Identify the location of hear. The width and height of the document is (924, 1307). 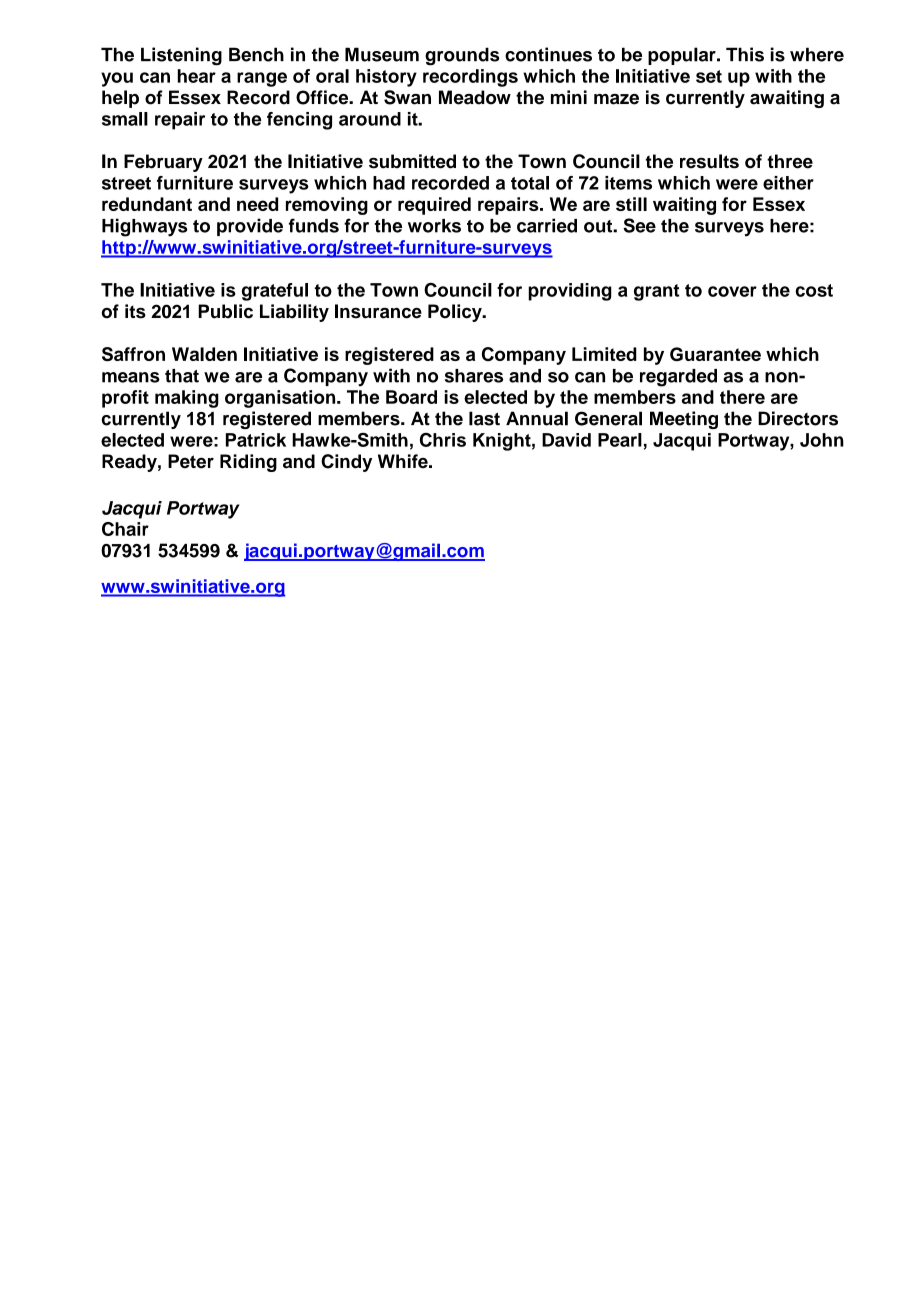
(197, 76).
